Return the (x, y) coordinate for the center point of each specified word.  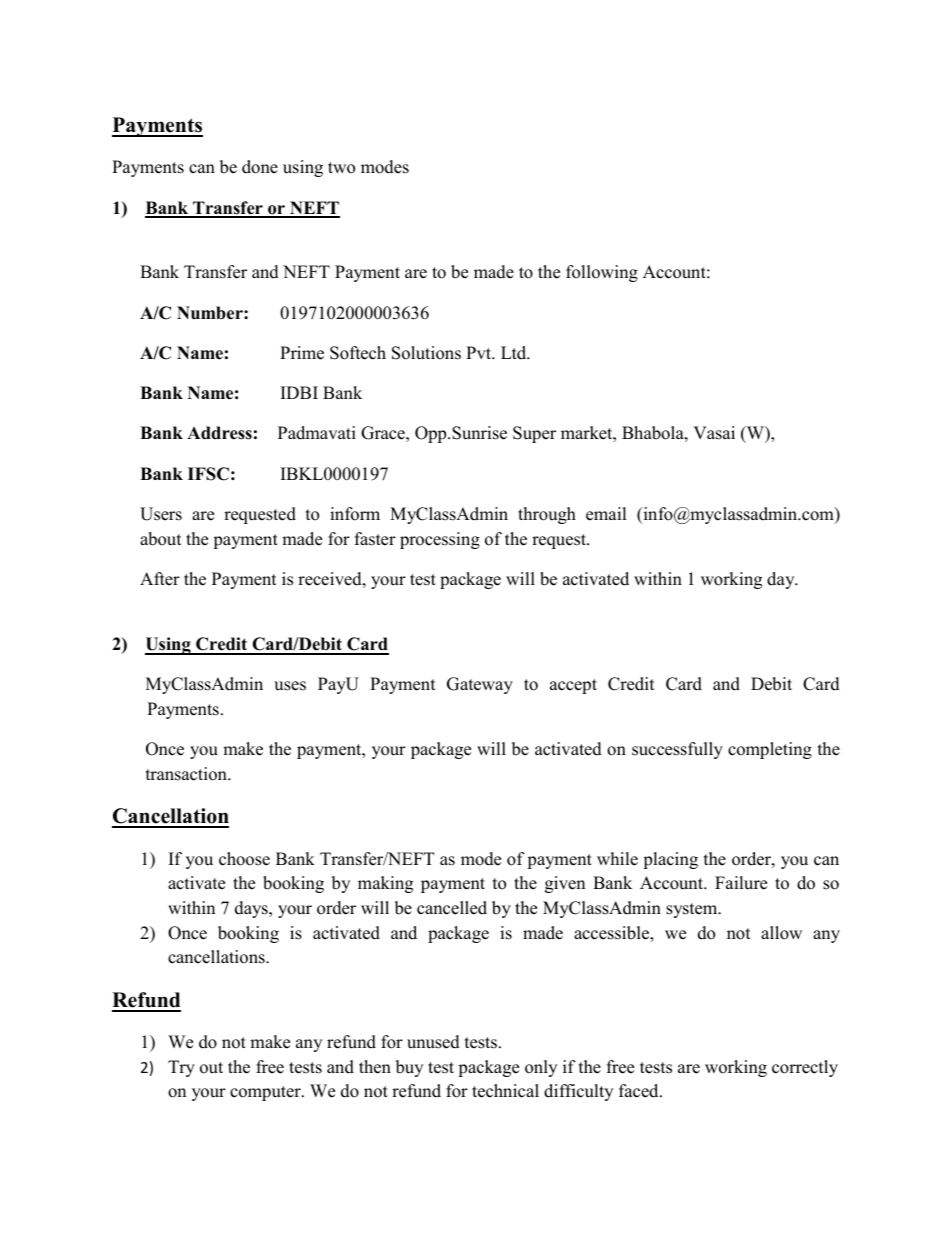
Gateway (480, 685)
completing (770, 750)
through (547, 515)
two (341, 168)
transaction (187, 774)
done (260, 167)
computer (266, 1093)
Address (219, 433)
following (602, 273)
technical (505, 1091)
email (606, 514)
